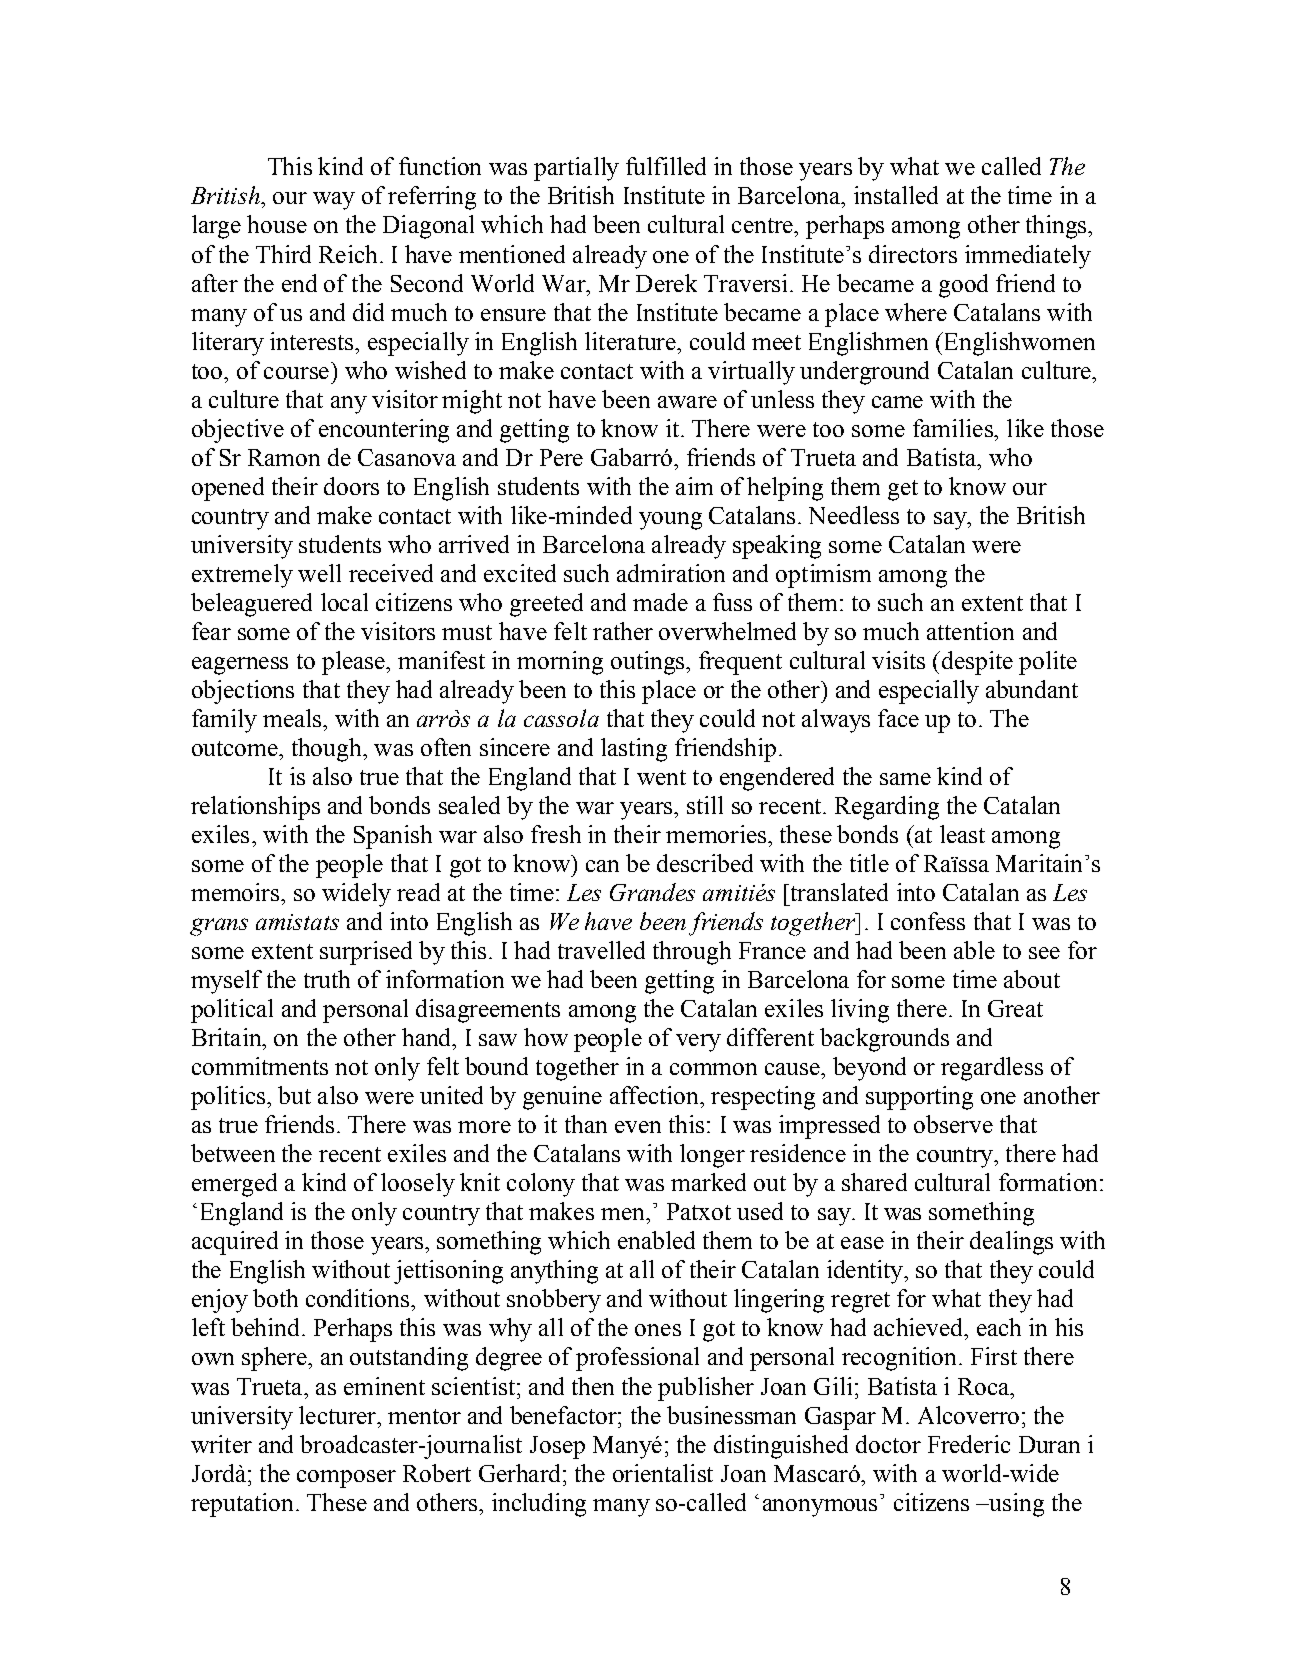 This image has width=1296, height=1678. What do you see at coordinates (277, 224) in the image?
I see `house` at bounding box center [277, 224].
